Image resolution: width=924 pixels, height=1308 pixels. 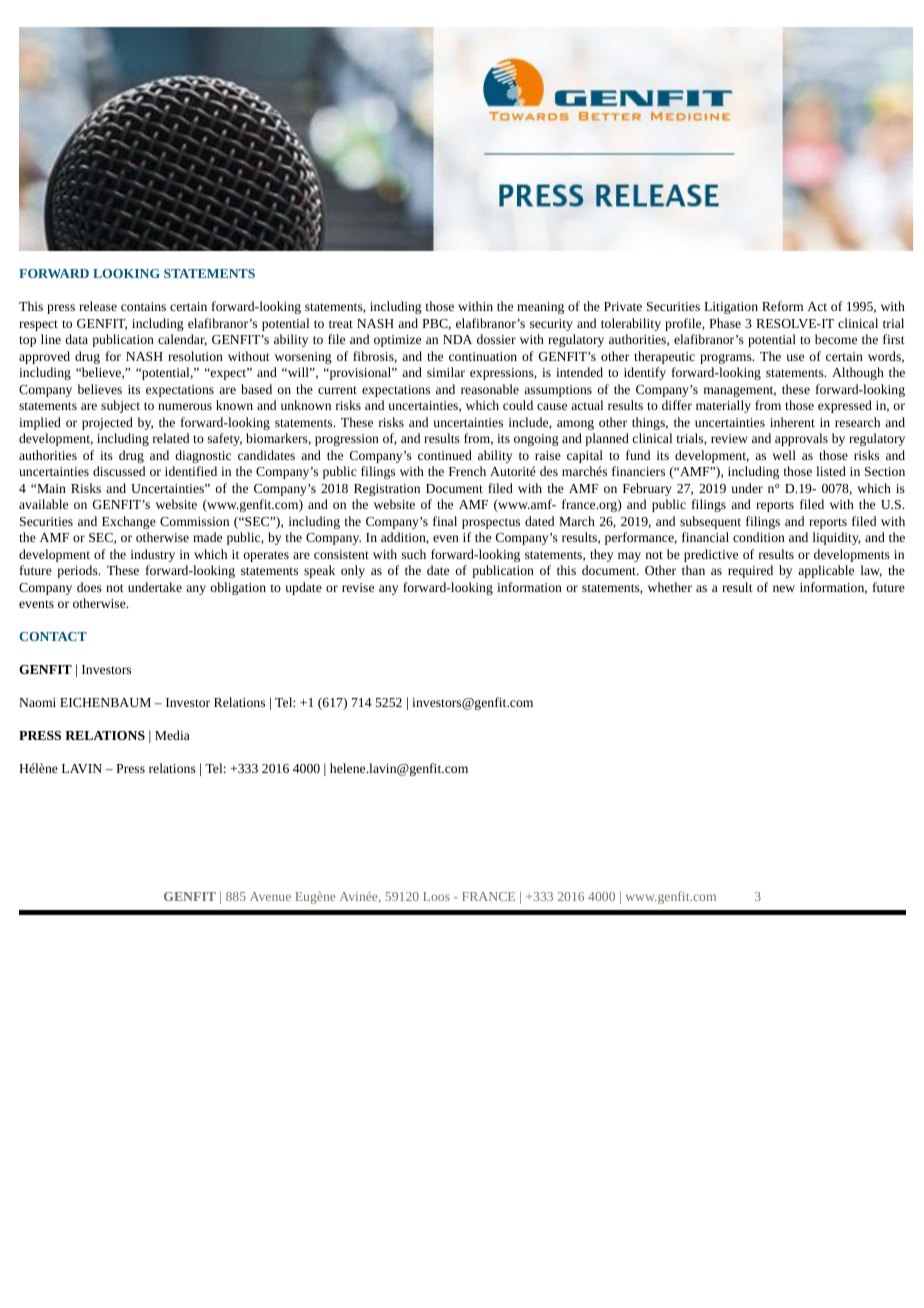 I want to click on Avenue, so click(x=270, y=896).
